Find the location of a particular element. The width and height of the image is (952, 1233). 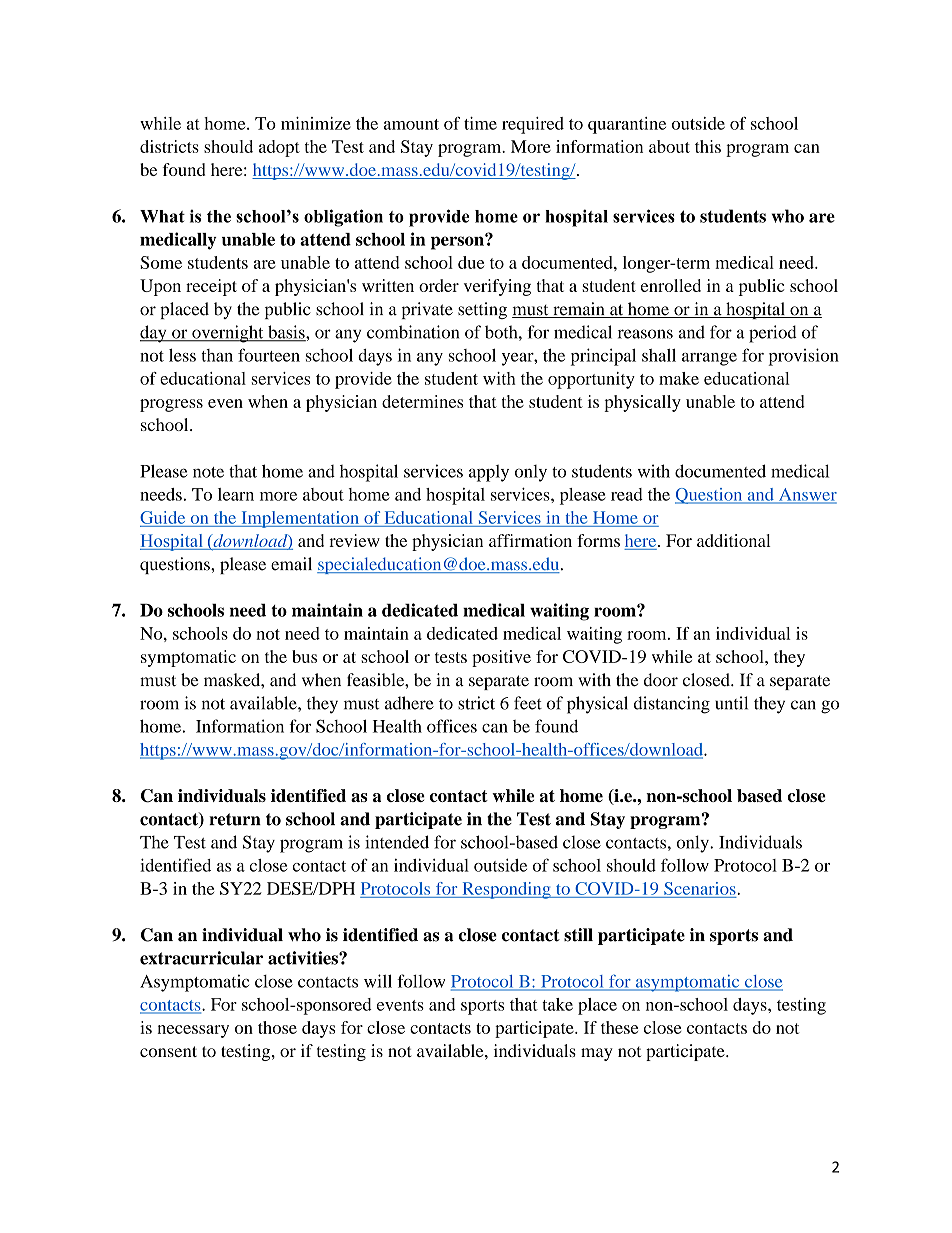

email is located at coordinates (291, 564).
